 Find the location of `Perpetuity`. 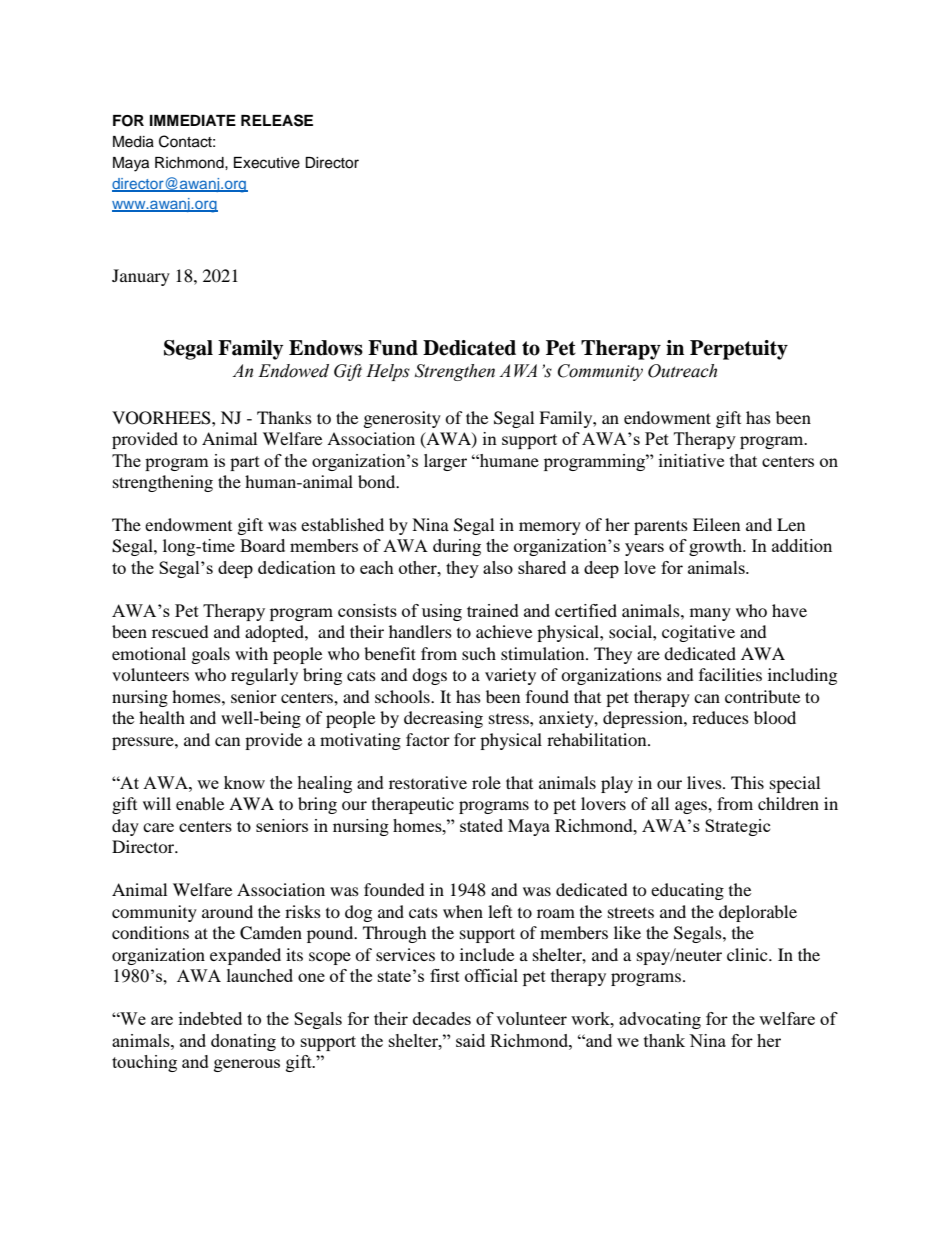

Perpetuity is located at coordinates (739, 350).
